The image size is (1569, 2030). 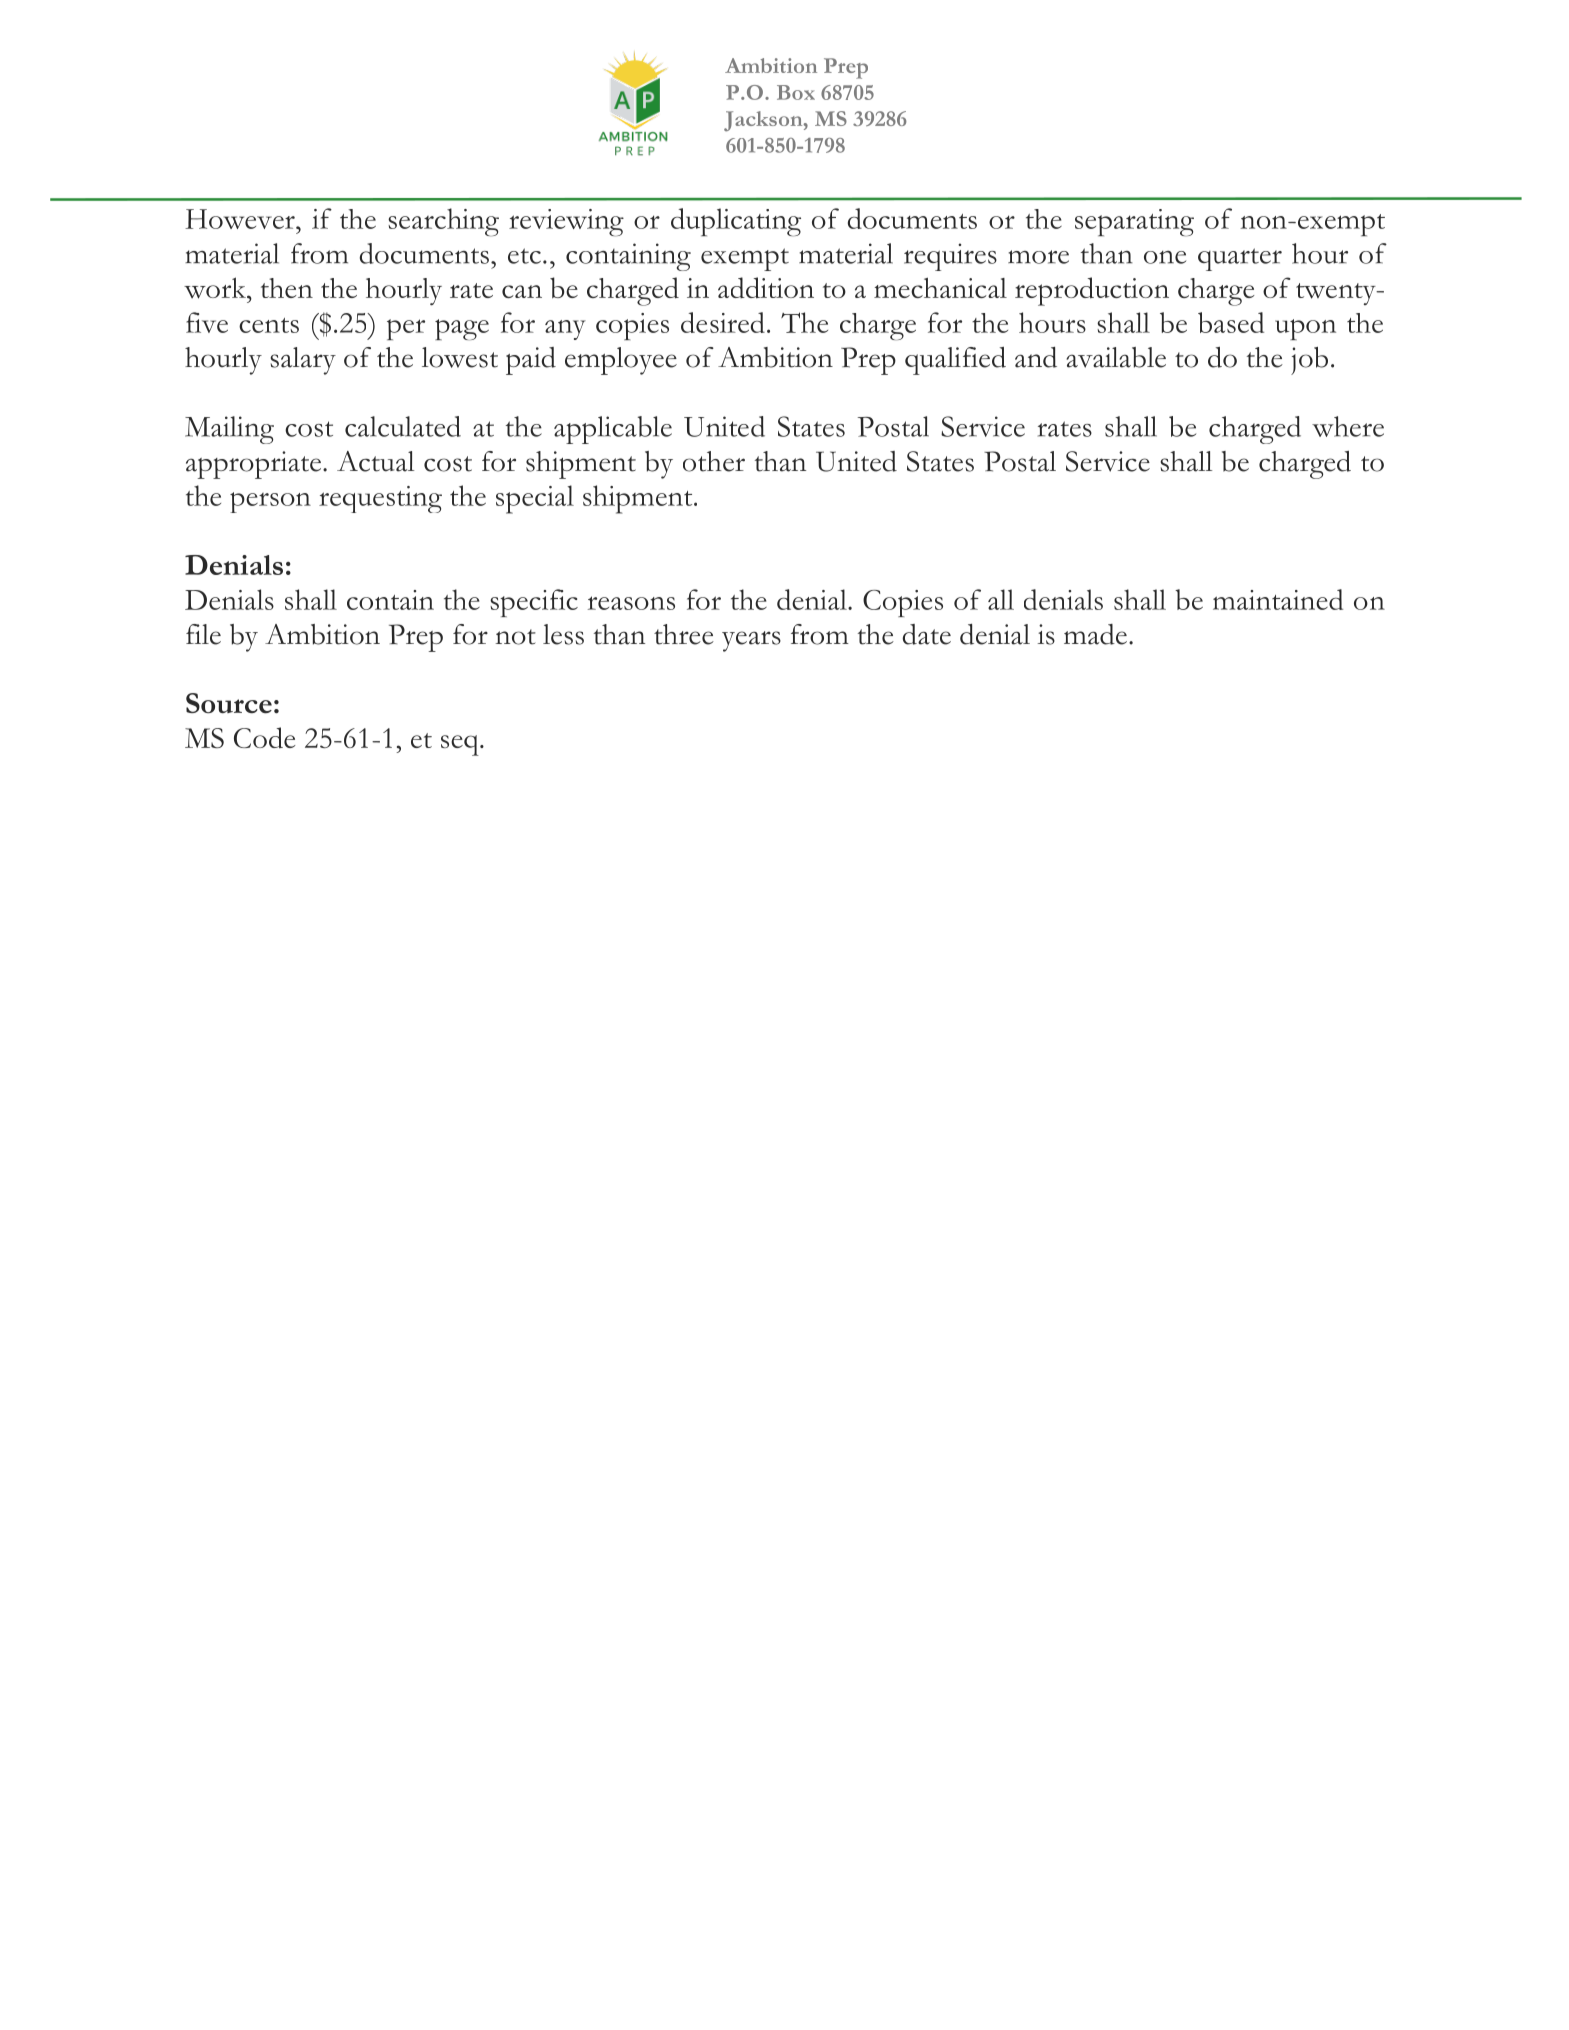 What do you see at coordinates (796, 92) in the screenshot?
I see `Box` at bounding box center [796, 92].
